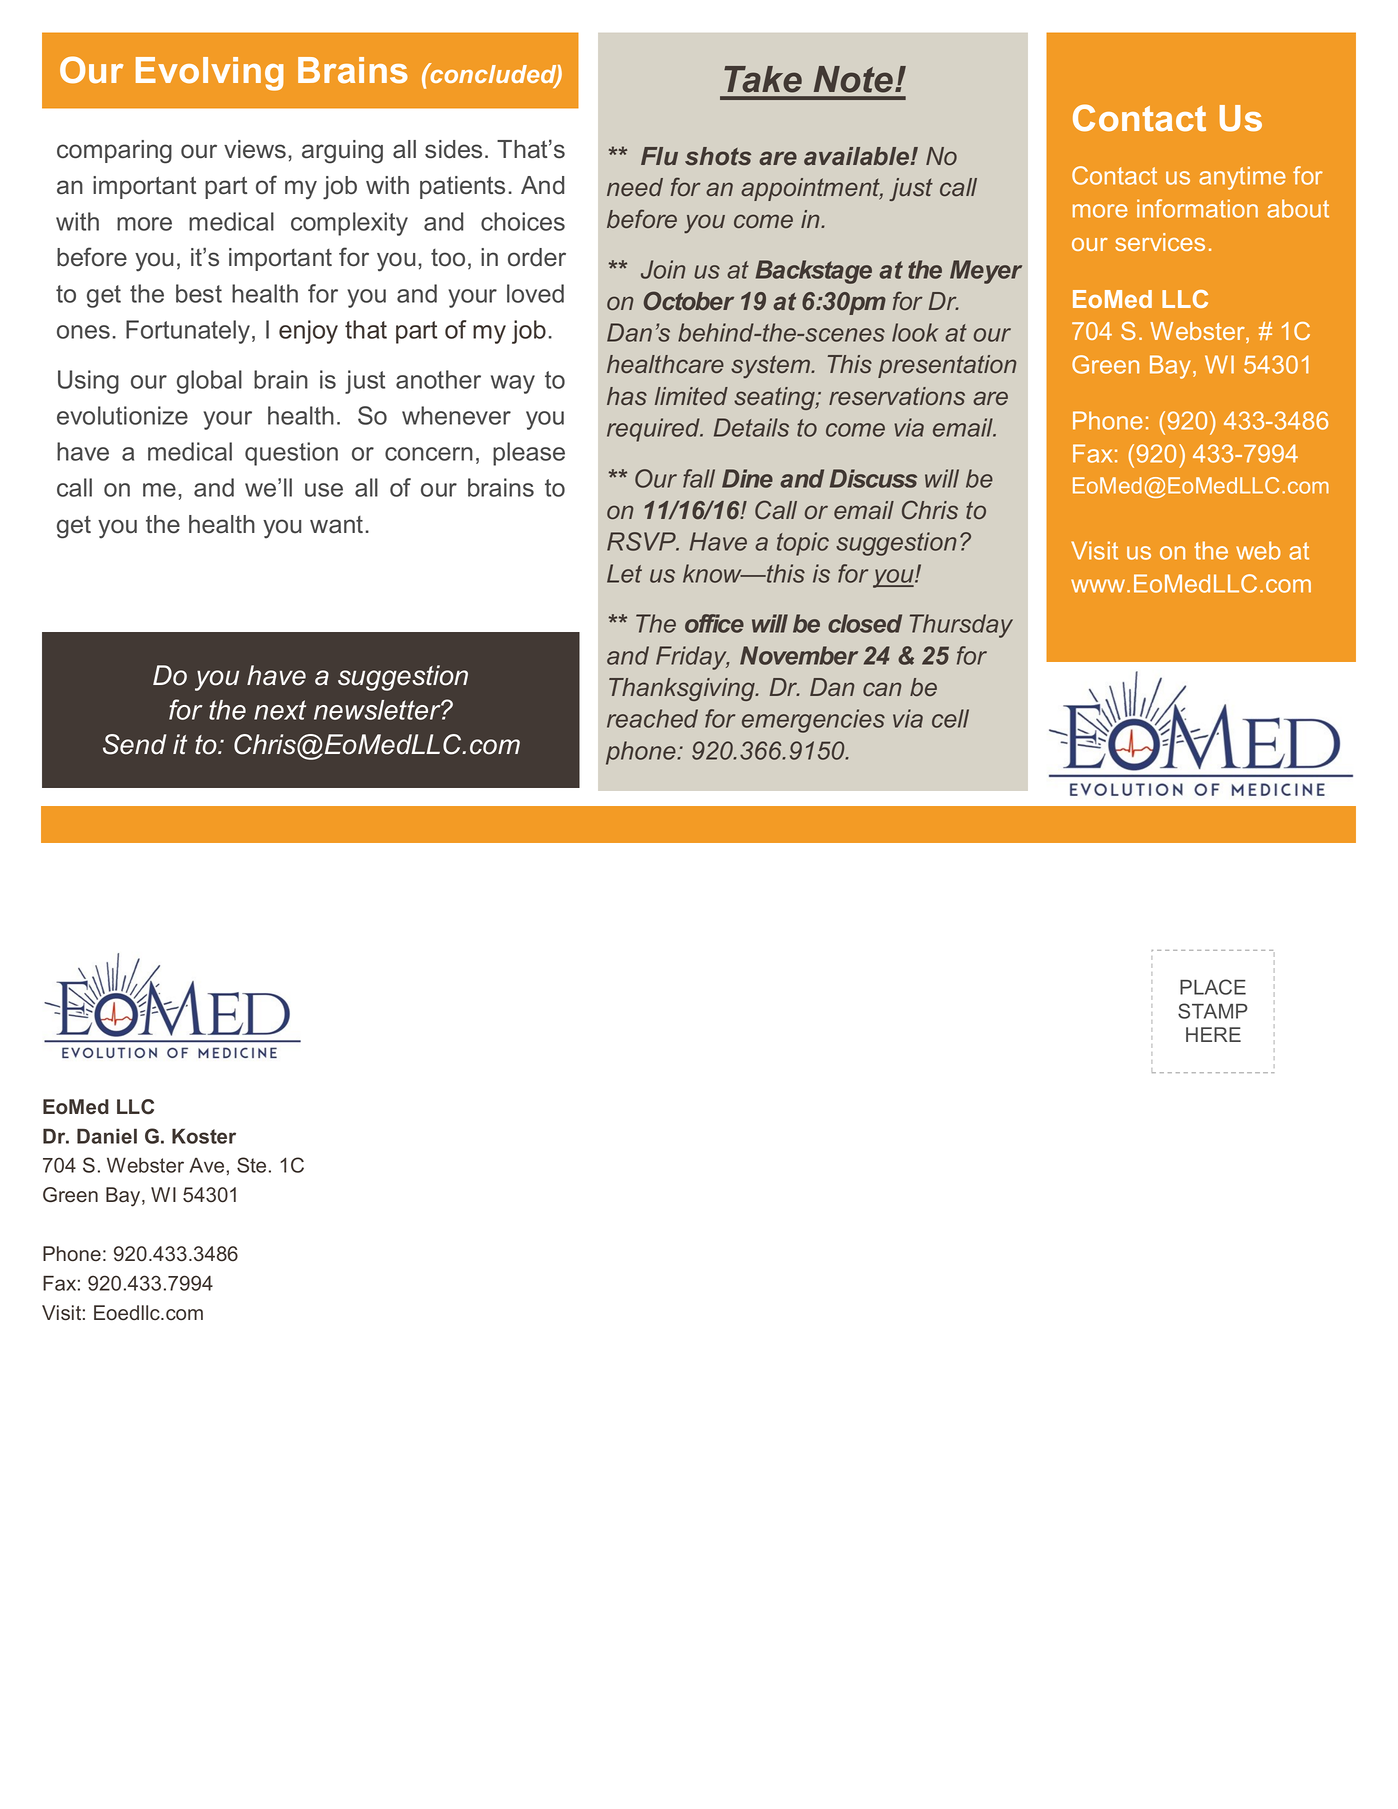  Describe the element at coordinates (210, 74) in the screenshot. I see `Evolving` at that location.
